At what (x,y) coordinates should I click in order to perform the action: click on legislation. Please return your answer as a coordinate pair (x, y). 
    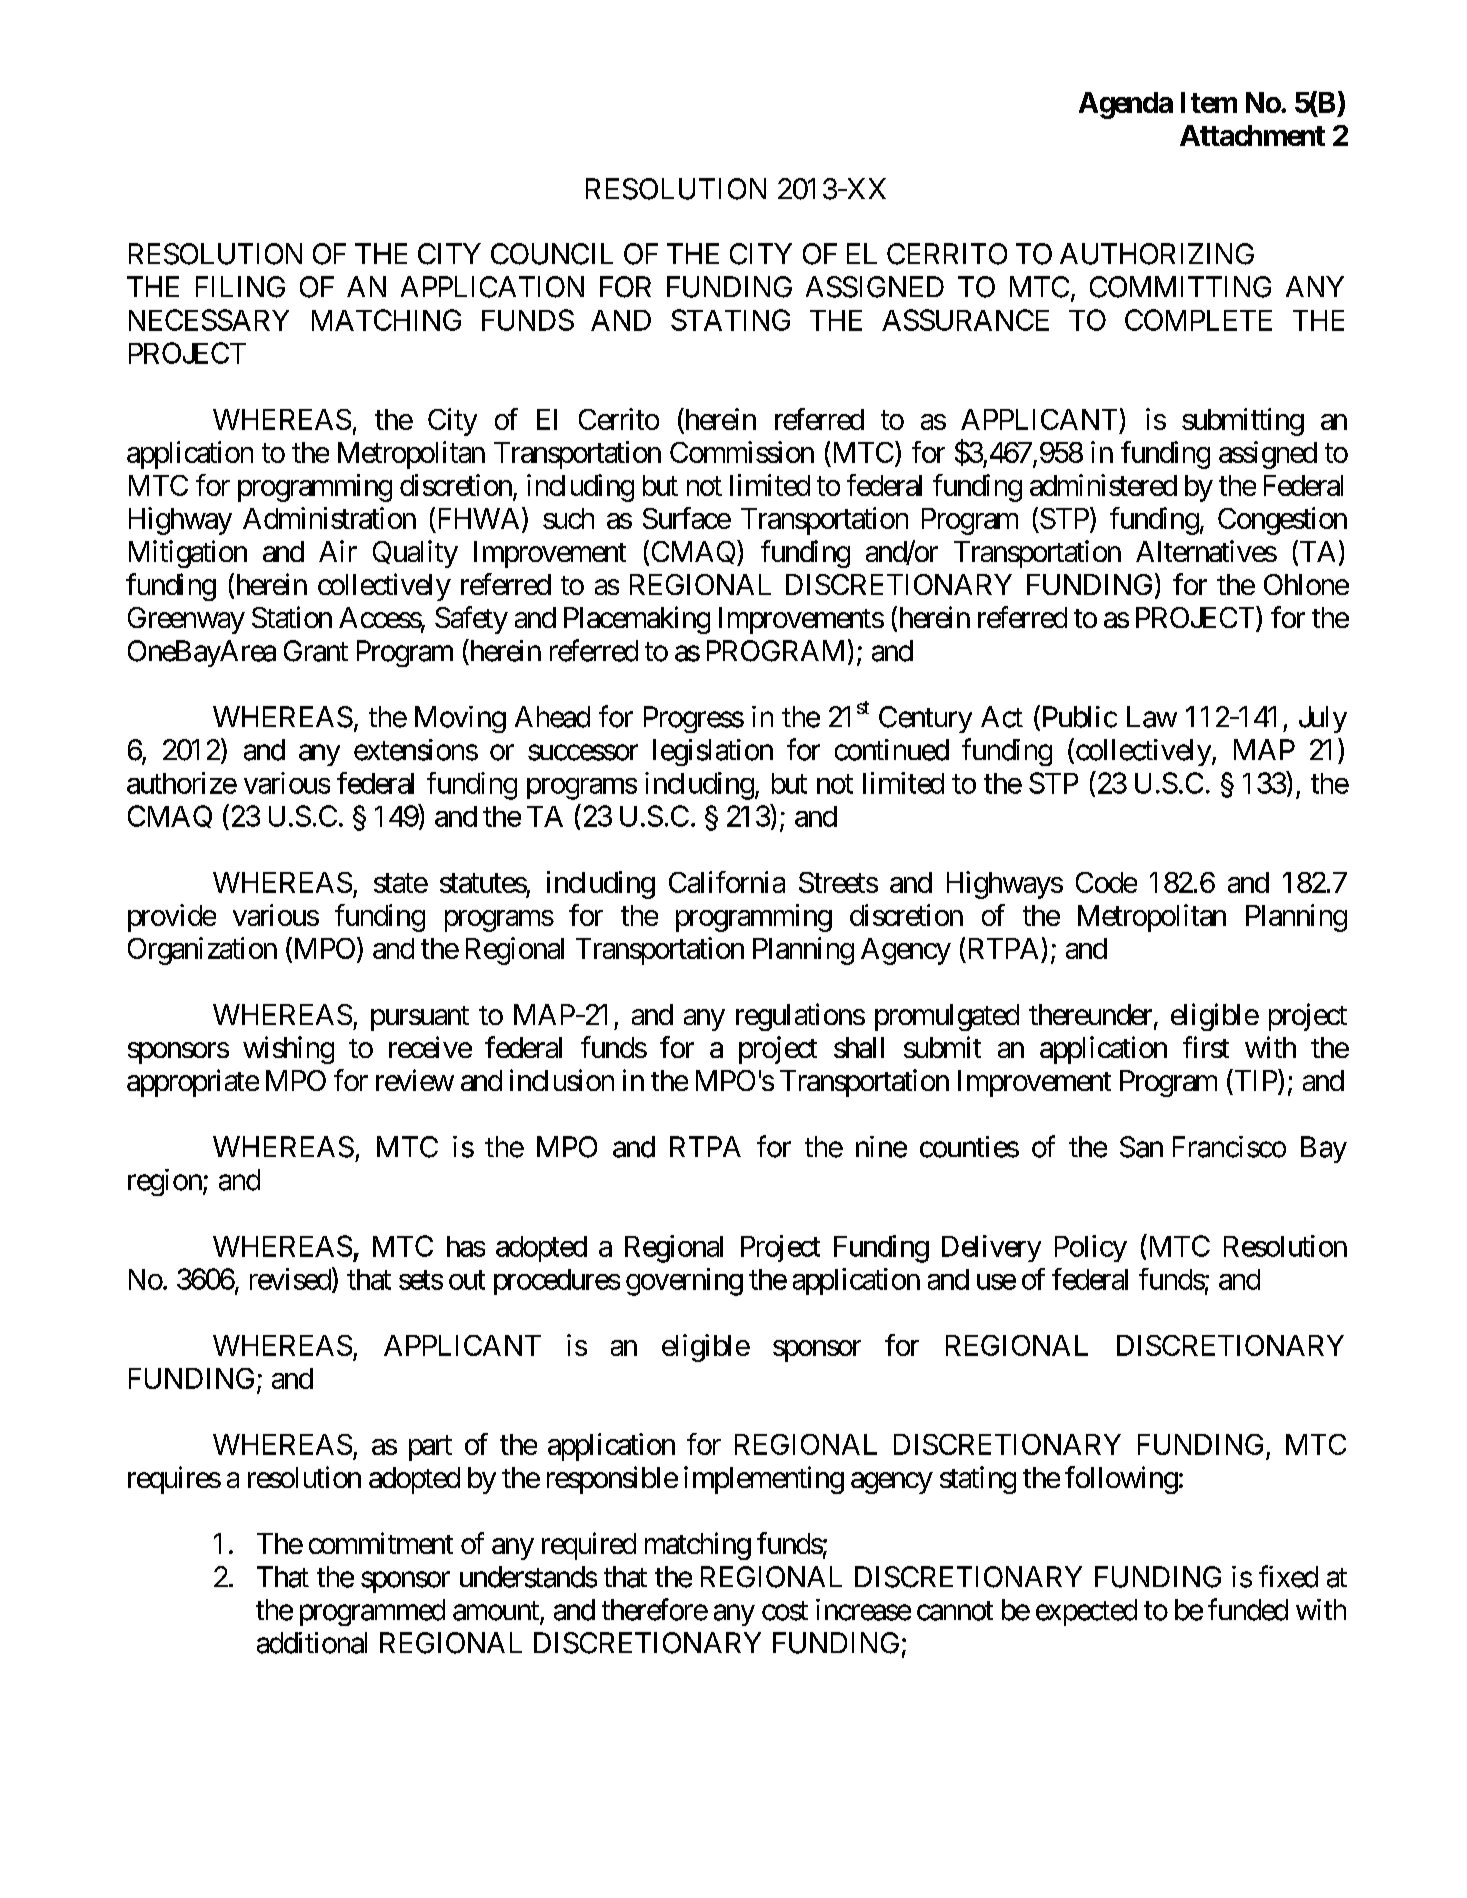
    Looking at the image, I should click on (713, 752).
